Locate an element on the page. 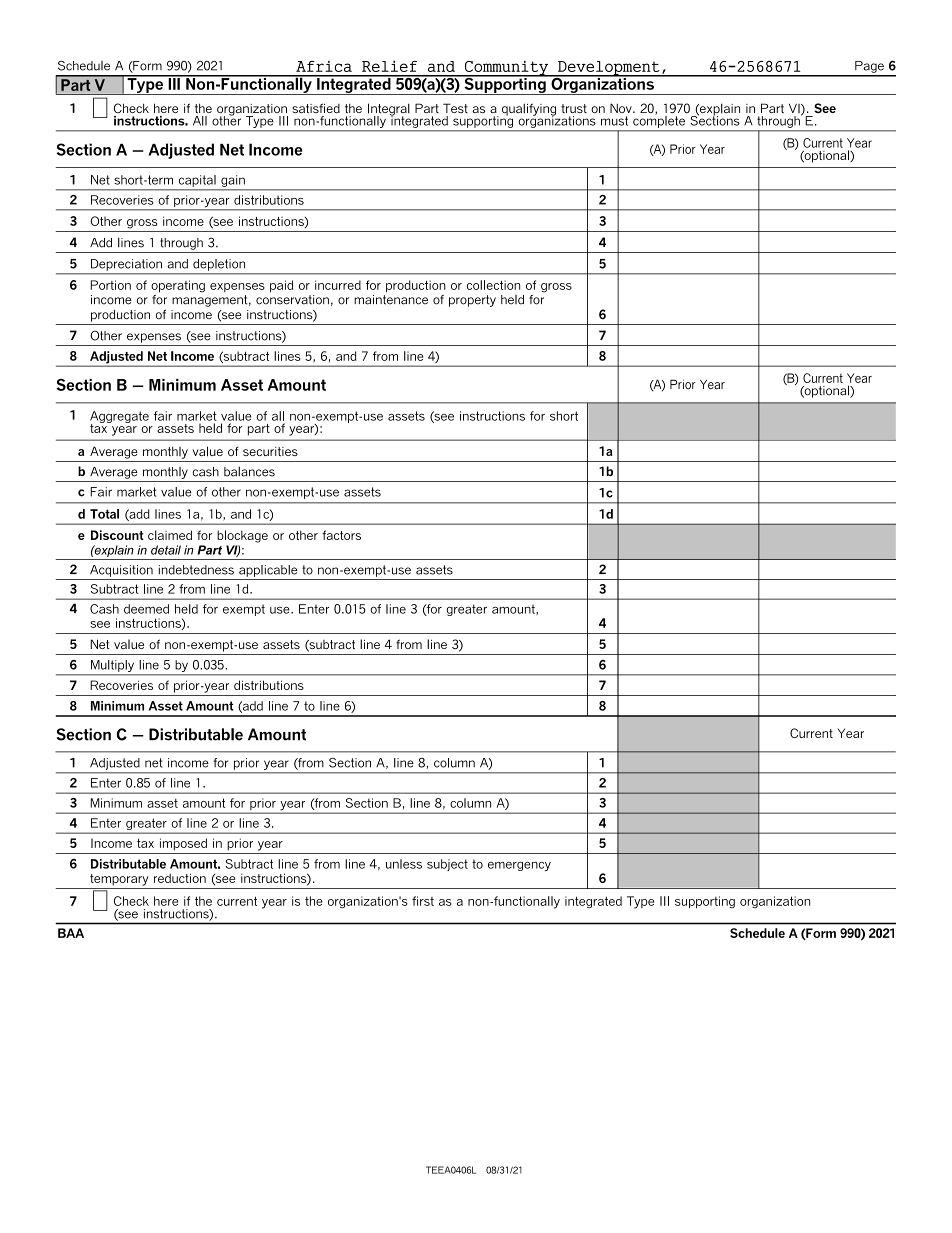  Aggregate is located at coordinates (119, 418).
